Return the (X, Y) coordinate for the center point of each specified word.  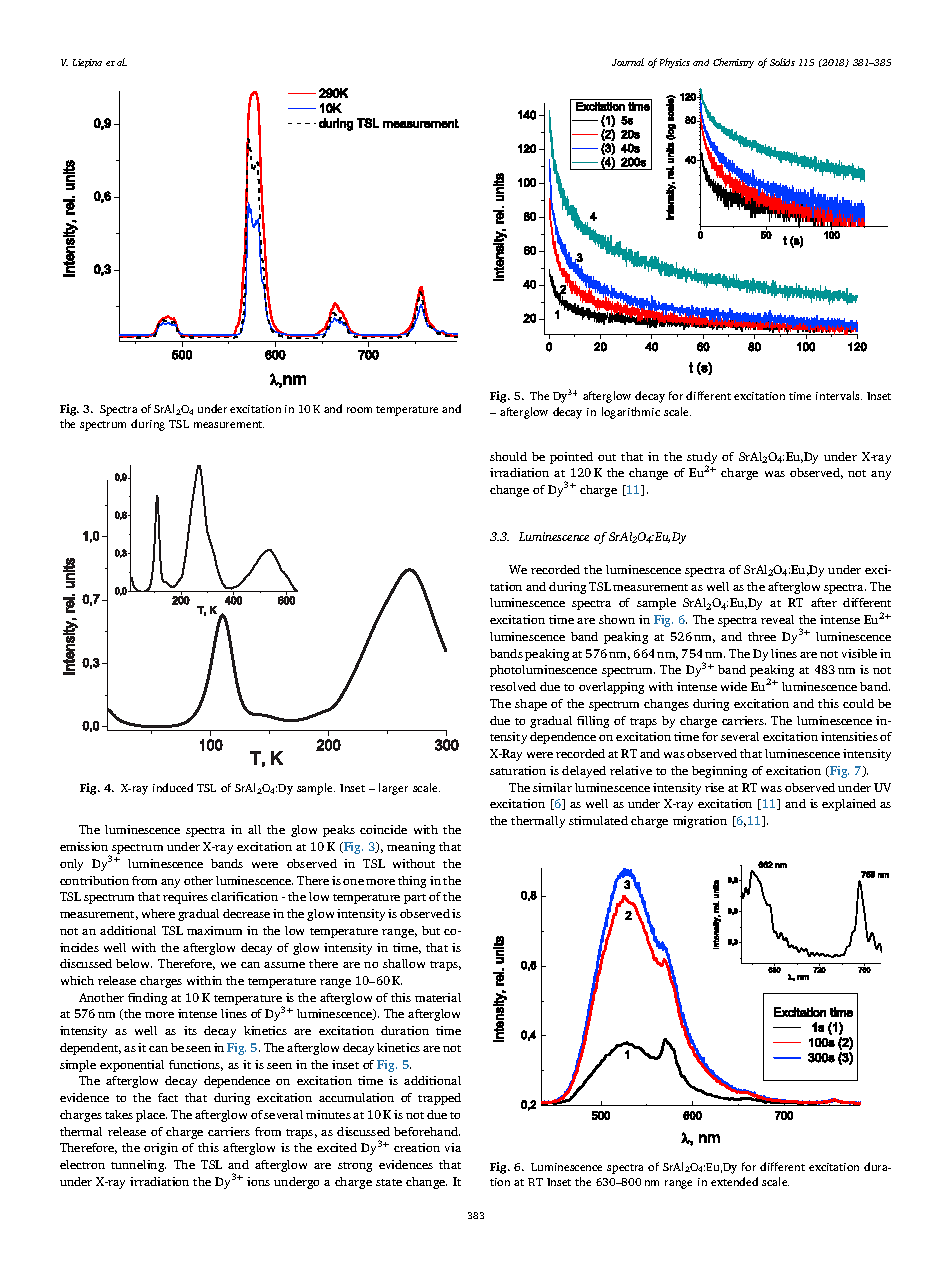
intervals (839, 395)
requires (185, 898)
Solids (782, 62)
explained (849, 805)
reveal (777, 619)
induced (173, 787)
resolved (513, 686)
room (359, 410)
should (508, 456)
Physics (675, 63)
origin (161, 1149)
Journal (628, 62)
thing (412, 882)
